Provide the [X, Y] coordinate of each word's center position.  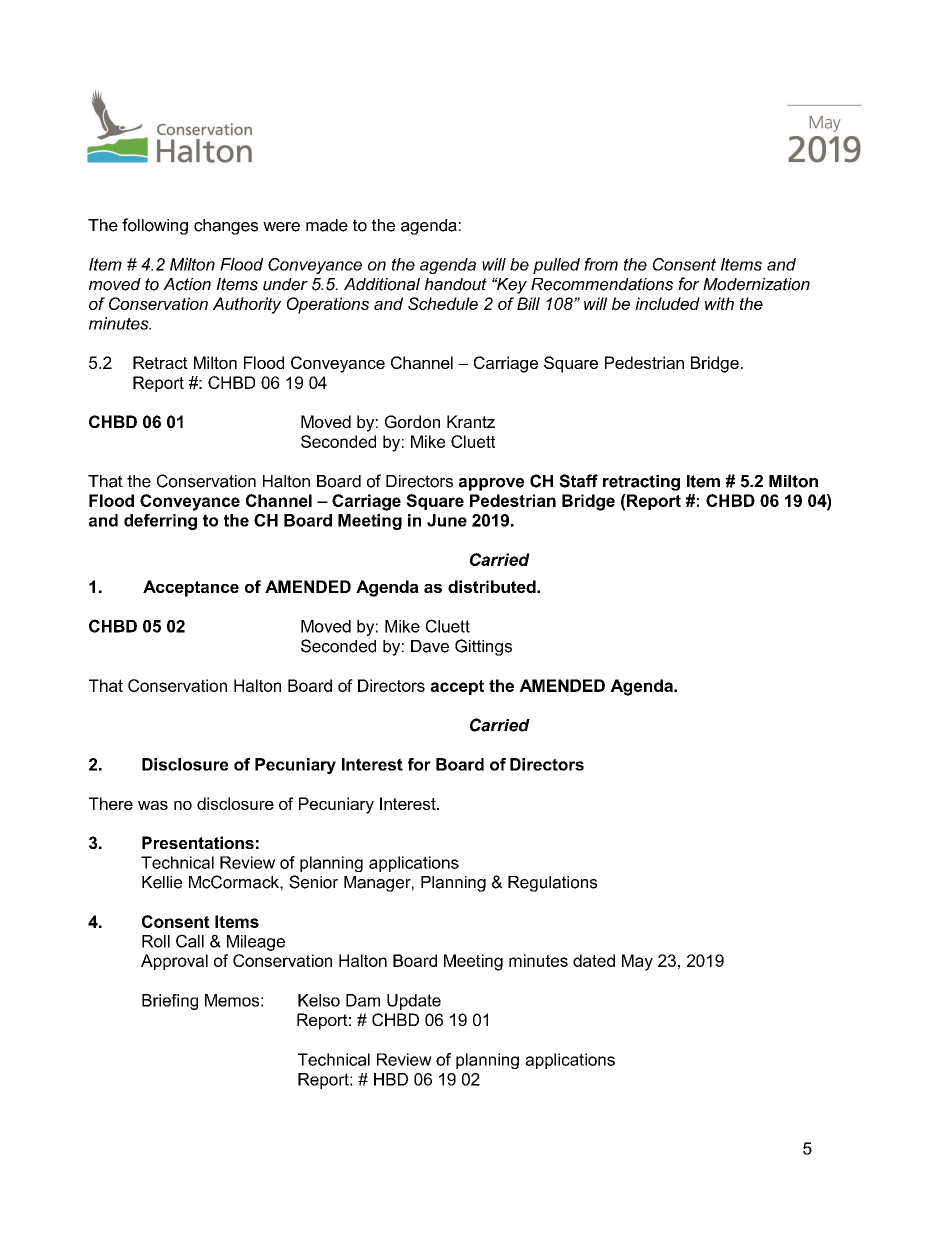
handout [456, 284]
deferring [160, 522]
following [155, 226]
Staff [578, 481]
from [601, 264]
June [447, 520]
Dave [430, 646]
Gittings [483, 647]
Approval [174, 962]
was [153, 805]
